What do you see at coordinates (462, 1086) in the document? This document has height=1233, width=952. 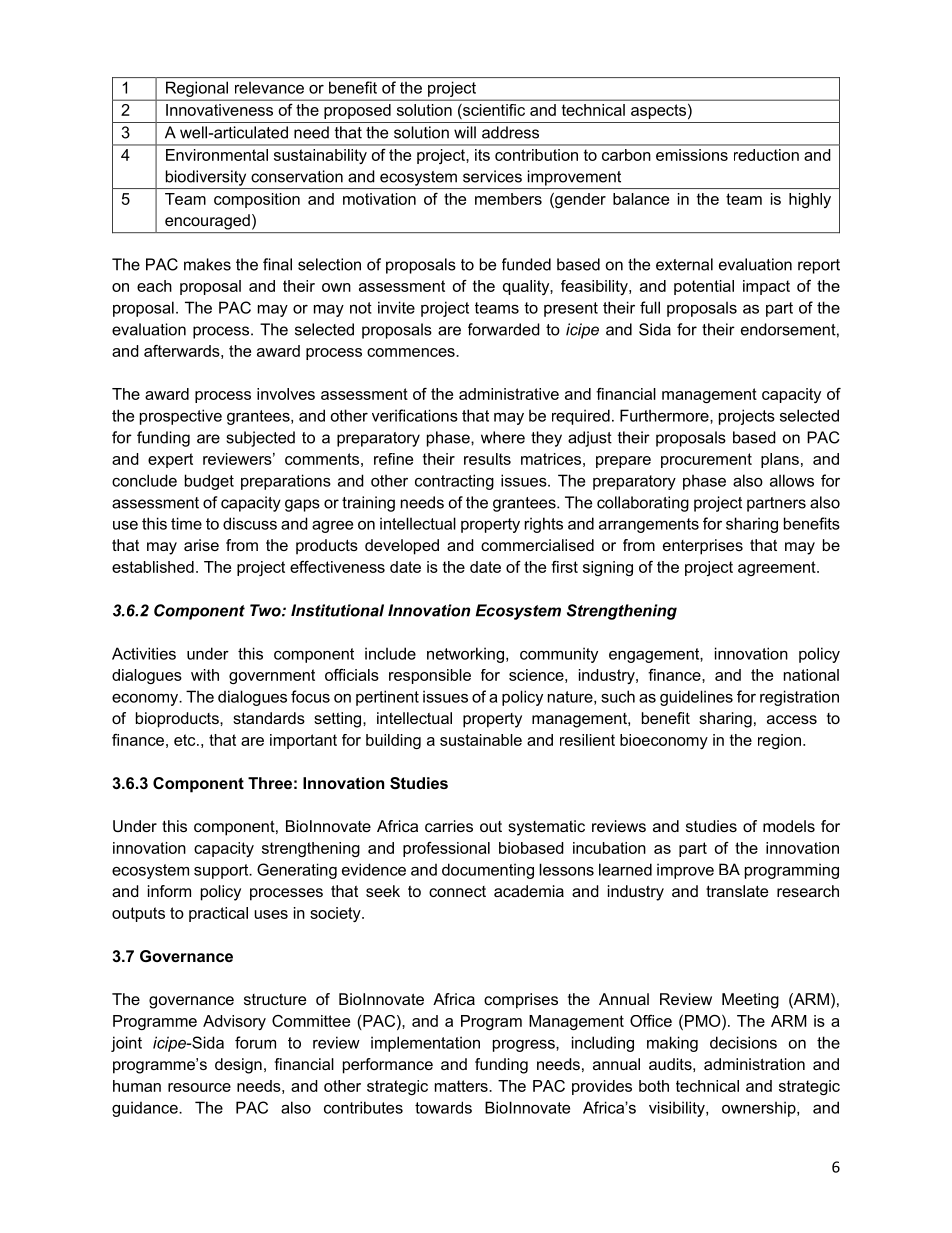 I see `matters` at bounding box center [462, 1086].
